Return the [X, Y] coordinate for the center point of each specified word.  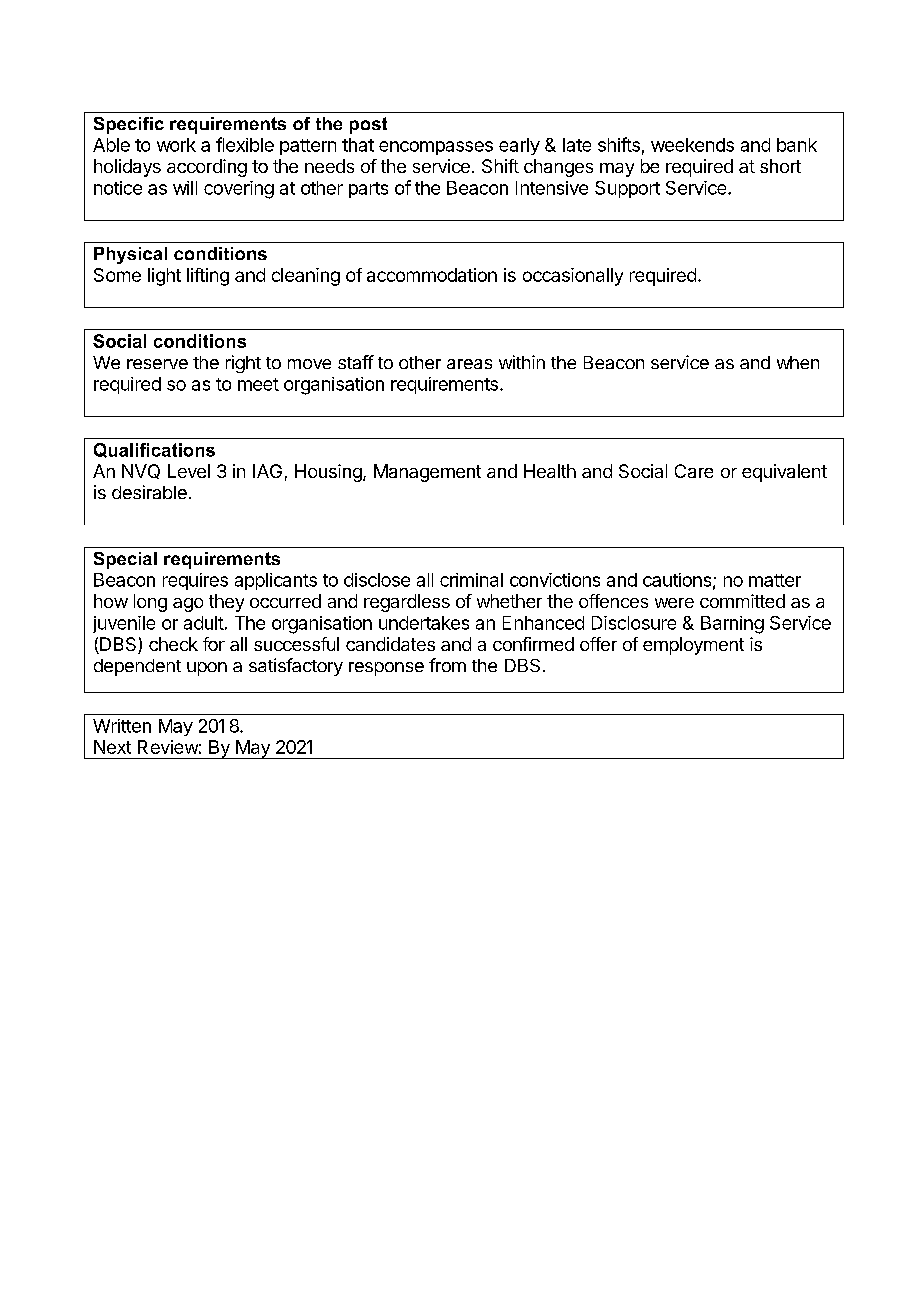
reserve [157, 364]
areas [469, 364]
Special [125, 560]
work [176, 145]
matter [775, 580]
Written [122, 726]
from [447, 665]
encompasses [436, 148]
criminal [471, 580]
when [798, 362]
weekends [692, 145]
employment [693, 646]
